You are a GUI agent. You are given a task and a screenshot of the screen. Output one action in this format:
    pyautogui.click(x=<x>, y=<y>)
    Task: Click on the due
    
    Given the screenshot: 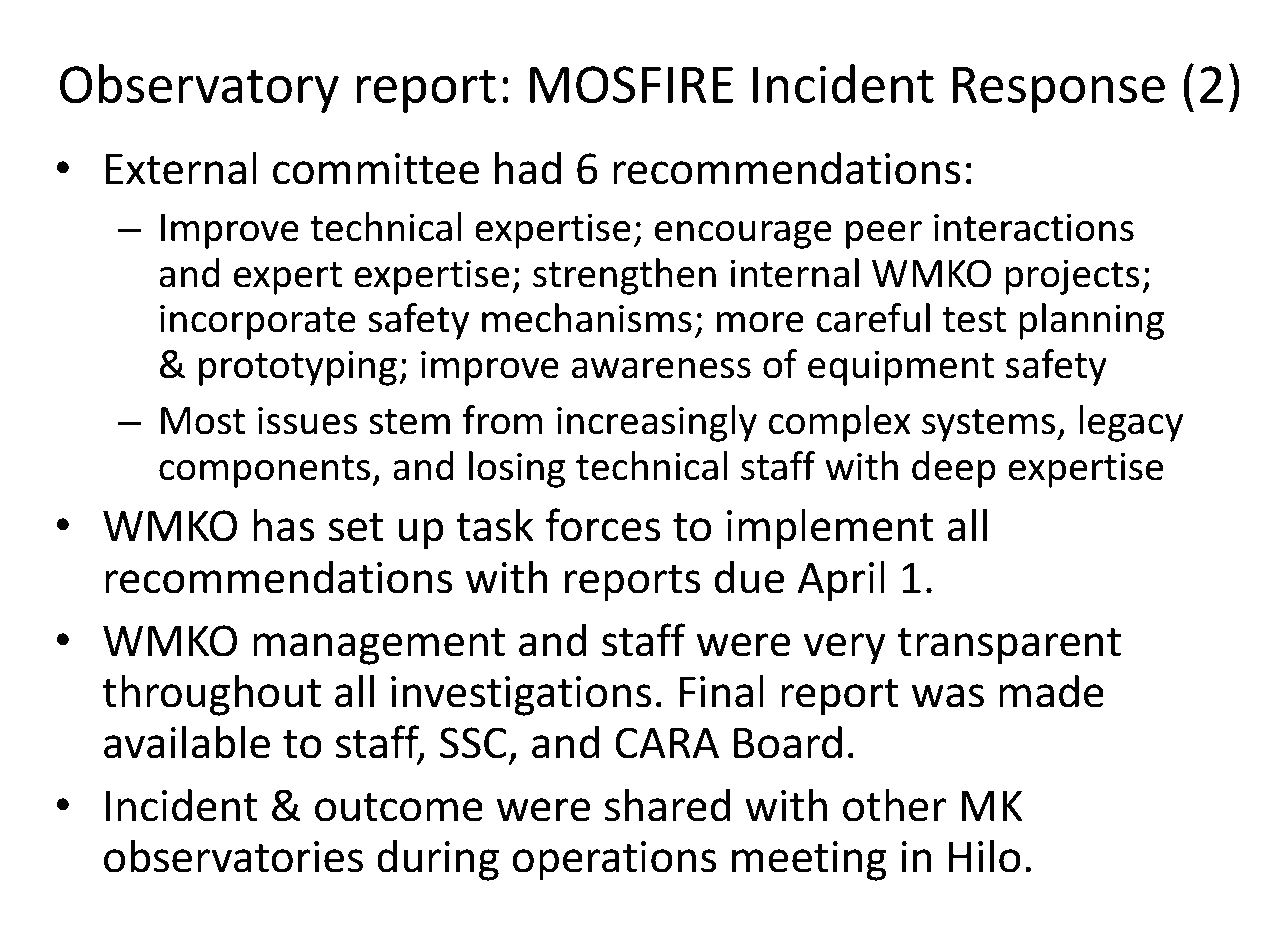 What is the action you would take?
    pyautogui.click(x=749, y=577)
